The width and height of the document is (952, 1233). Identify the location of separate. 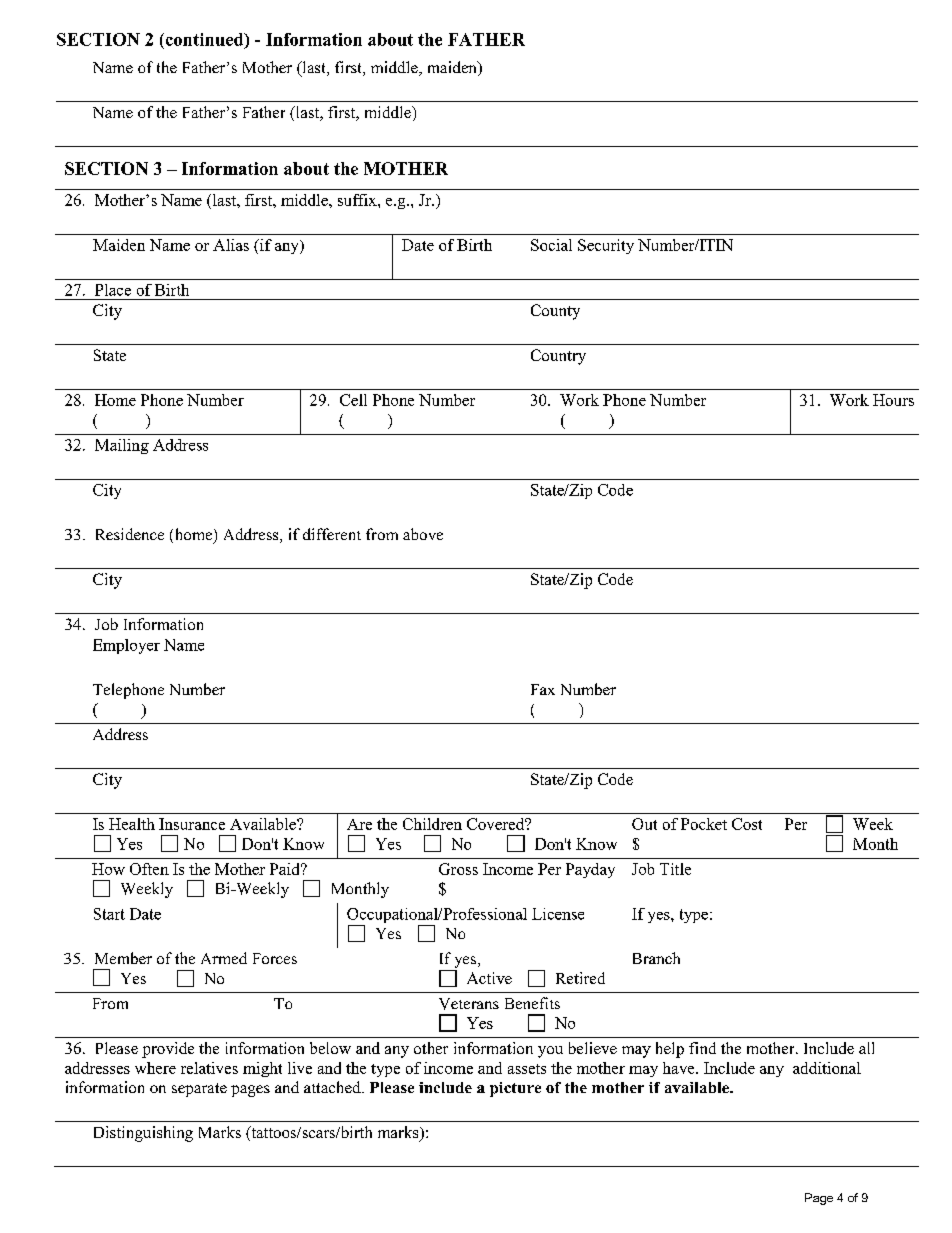
(199, 1090).
